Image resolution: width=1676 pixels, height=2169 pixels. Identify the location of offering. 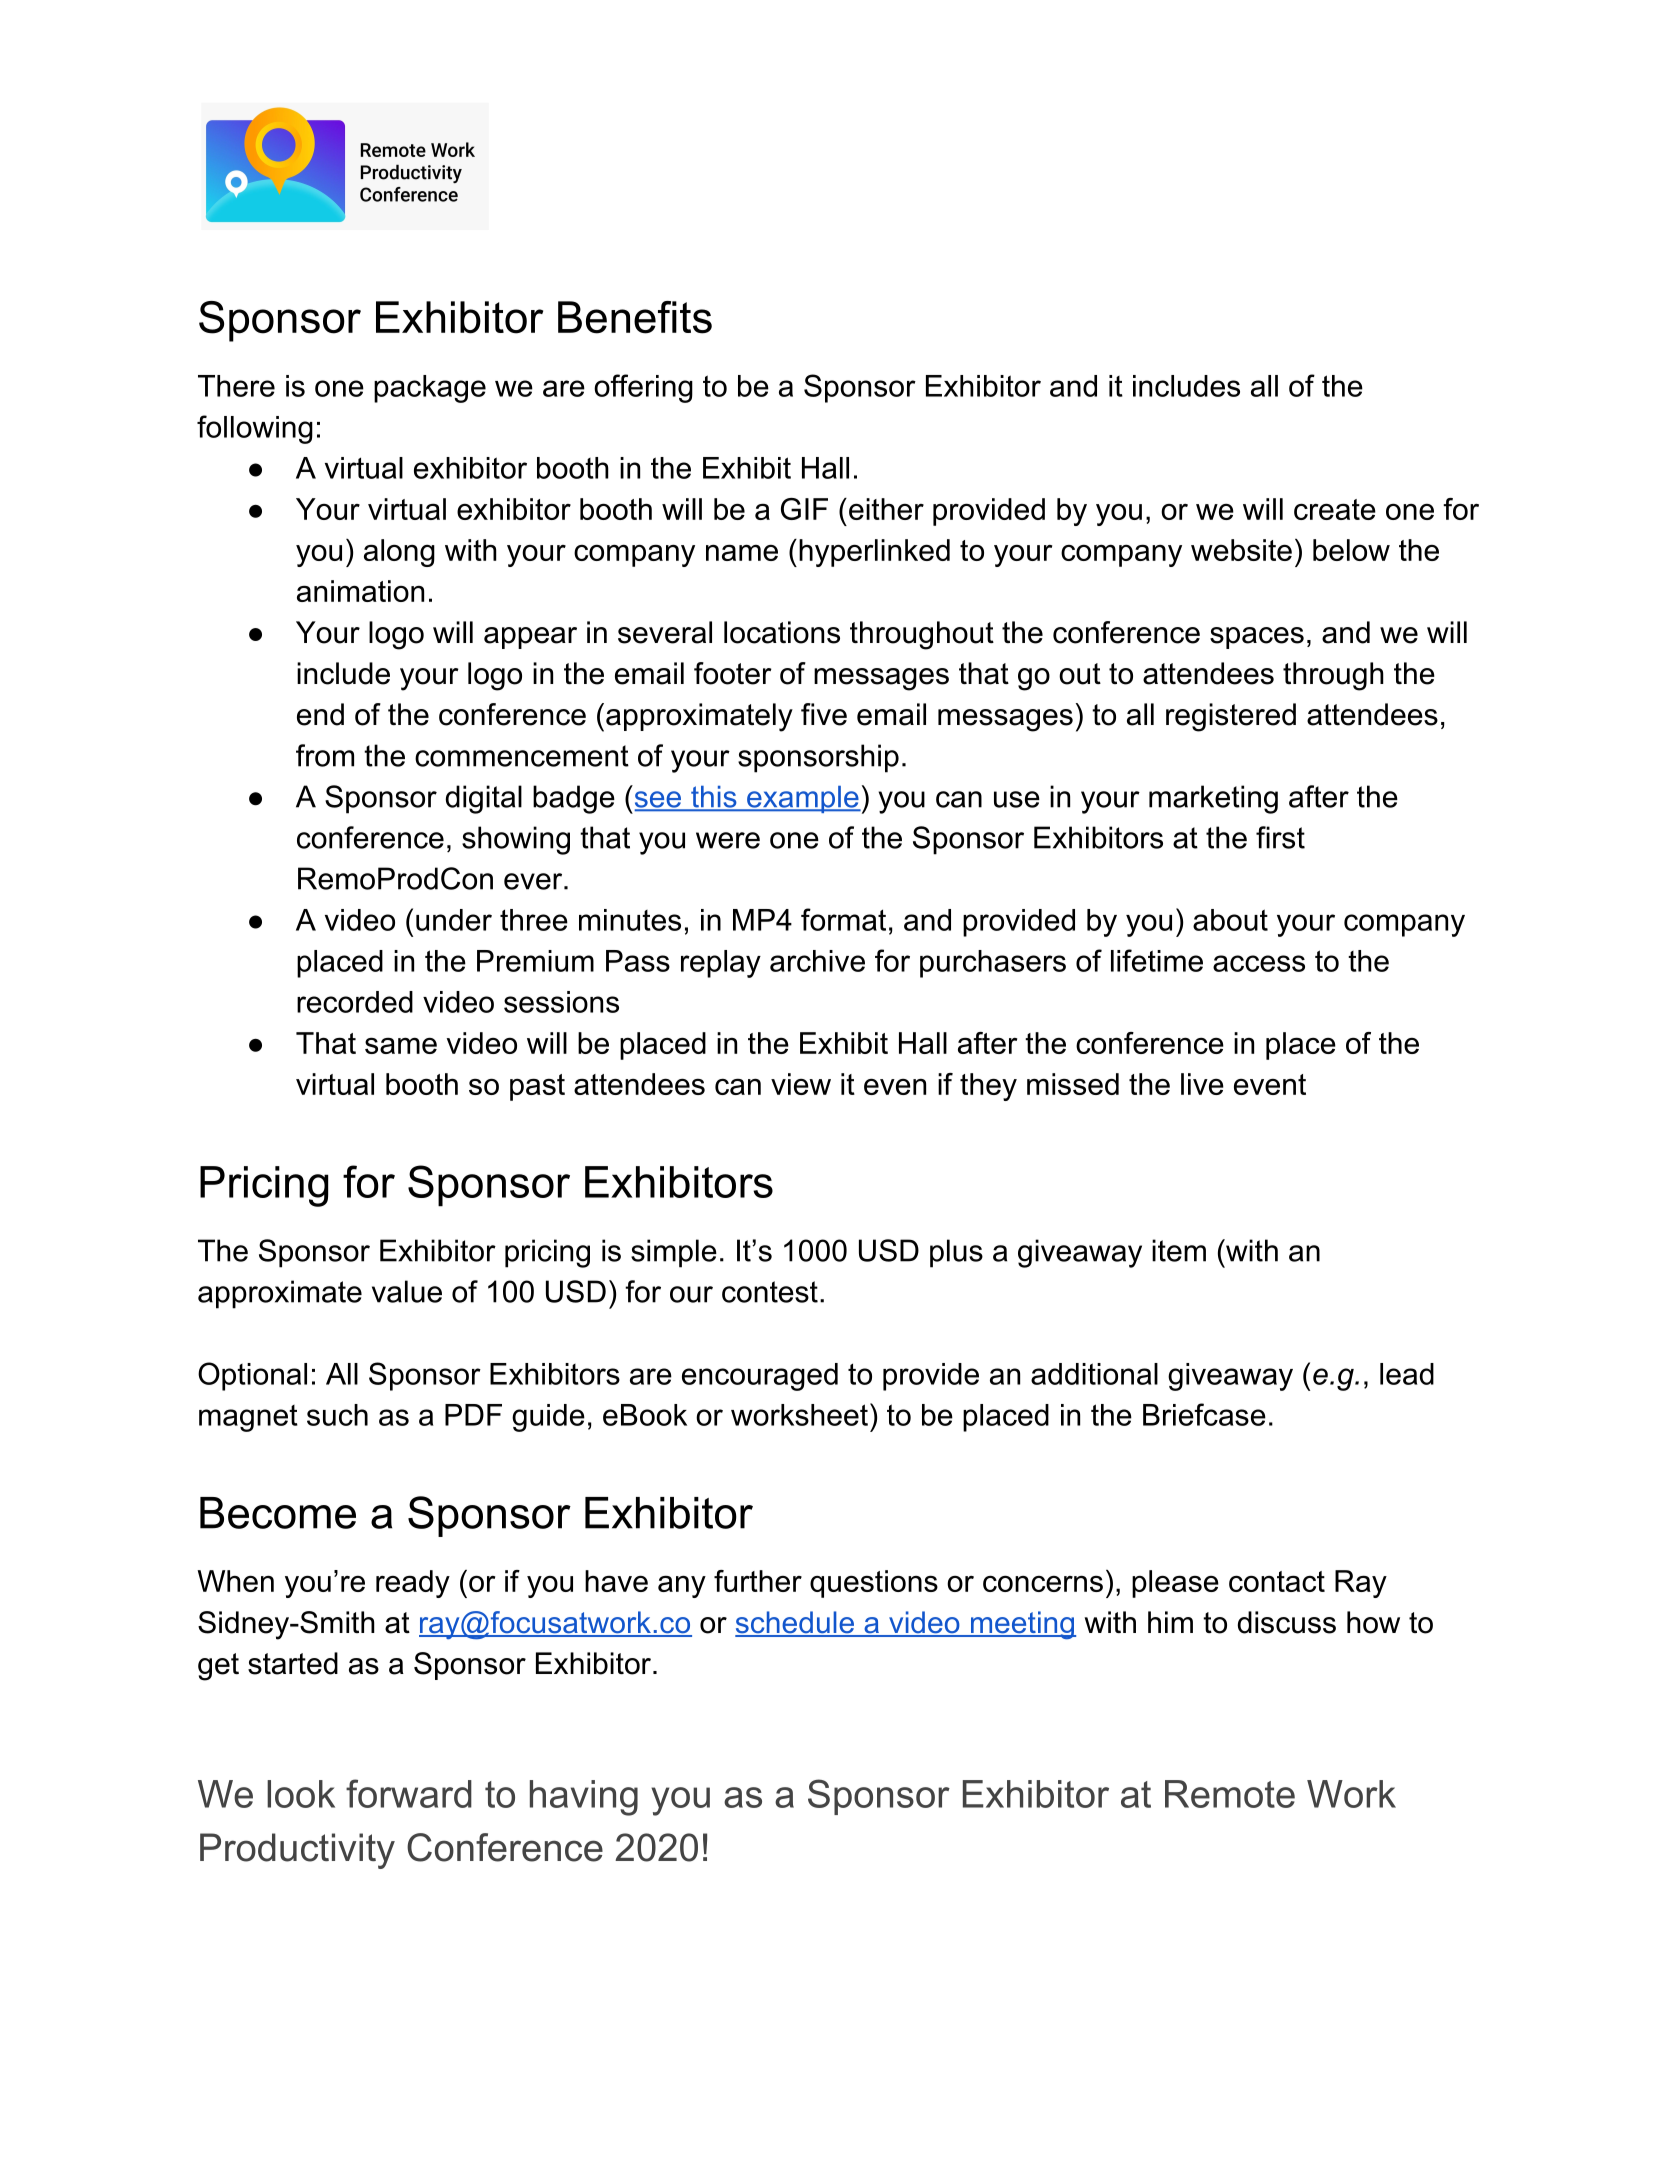
(643, 388).
